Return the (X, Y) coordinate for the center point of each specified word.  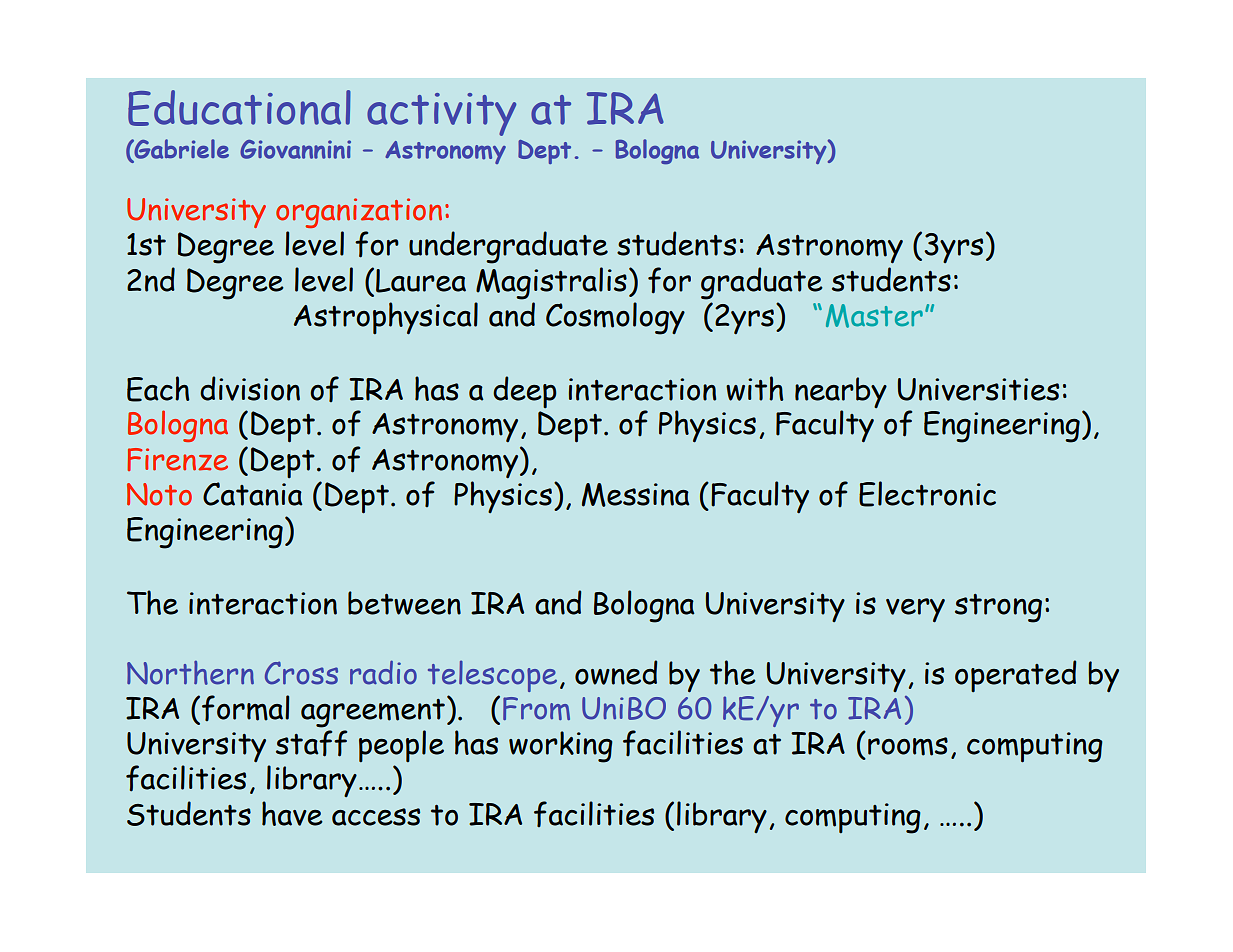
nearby (841, 392)
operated (1016, 676)
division (250, 388)
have (292, 813)
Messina (636, 495)
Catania (253, 494)
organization (359, 213)
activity (441, 114)
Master (874, 316)
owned (616, 672)
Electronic (927, 494)
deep (525, 392)
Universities (978, 389)
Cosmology (615, 318)
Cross (301, 673)
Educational (239, 108)
